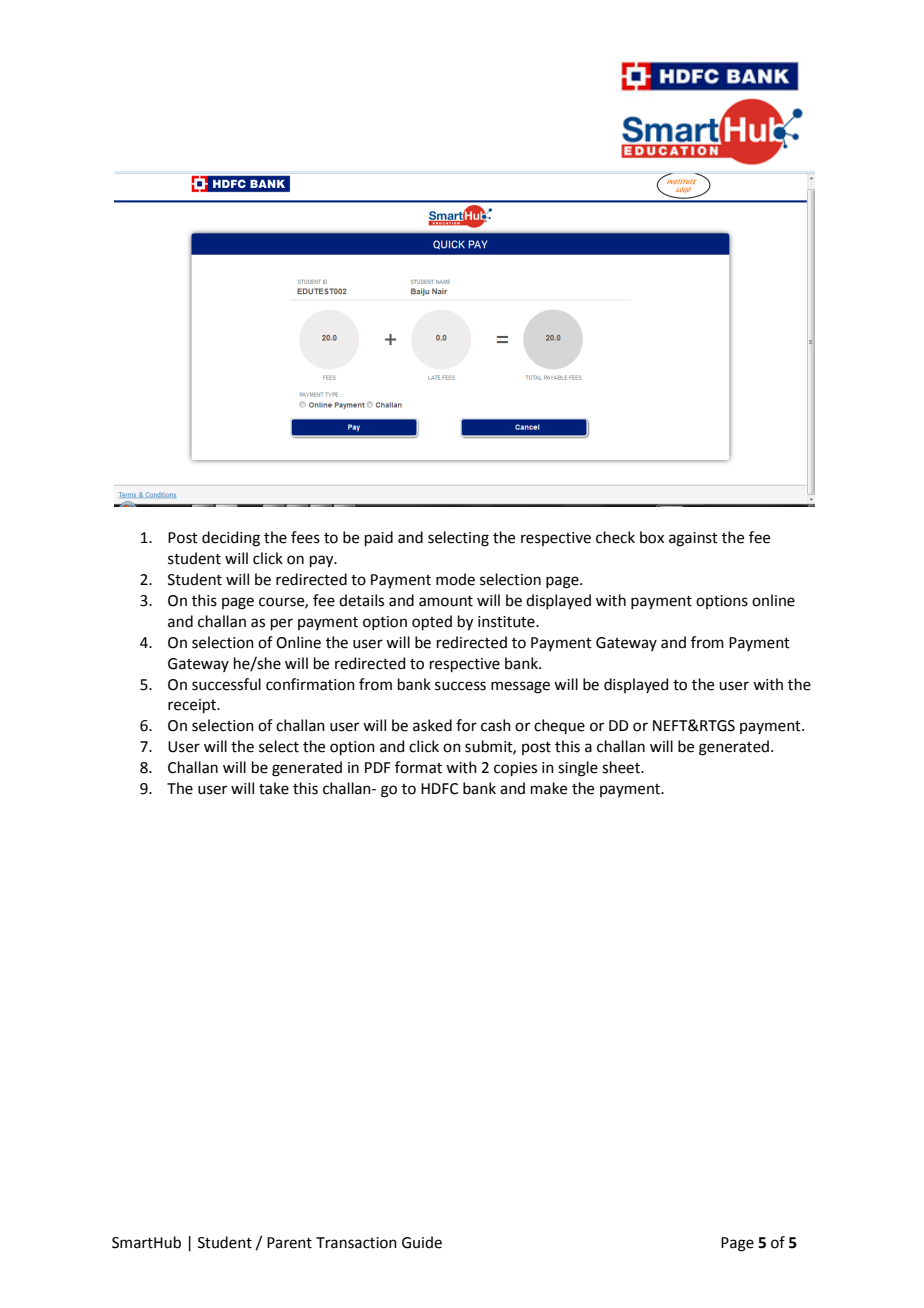  Describe the element at coordinates (578, 769) in the screenshot. I see `single` at that location.
